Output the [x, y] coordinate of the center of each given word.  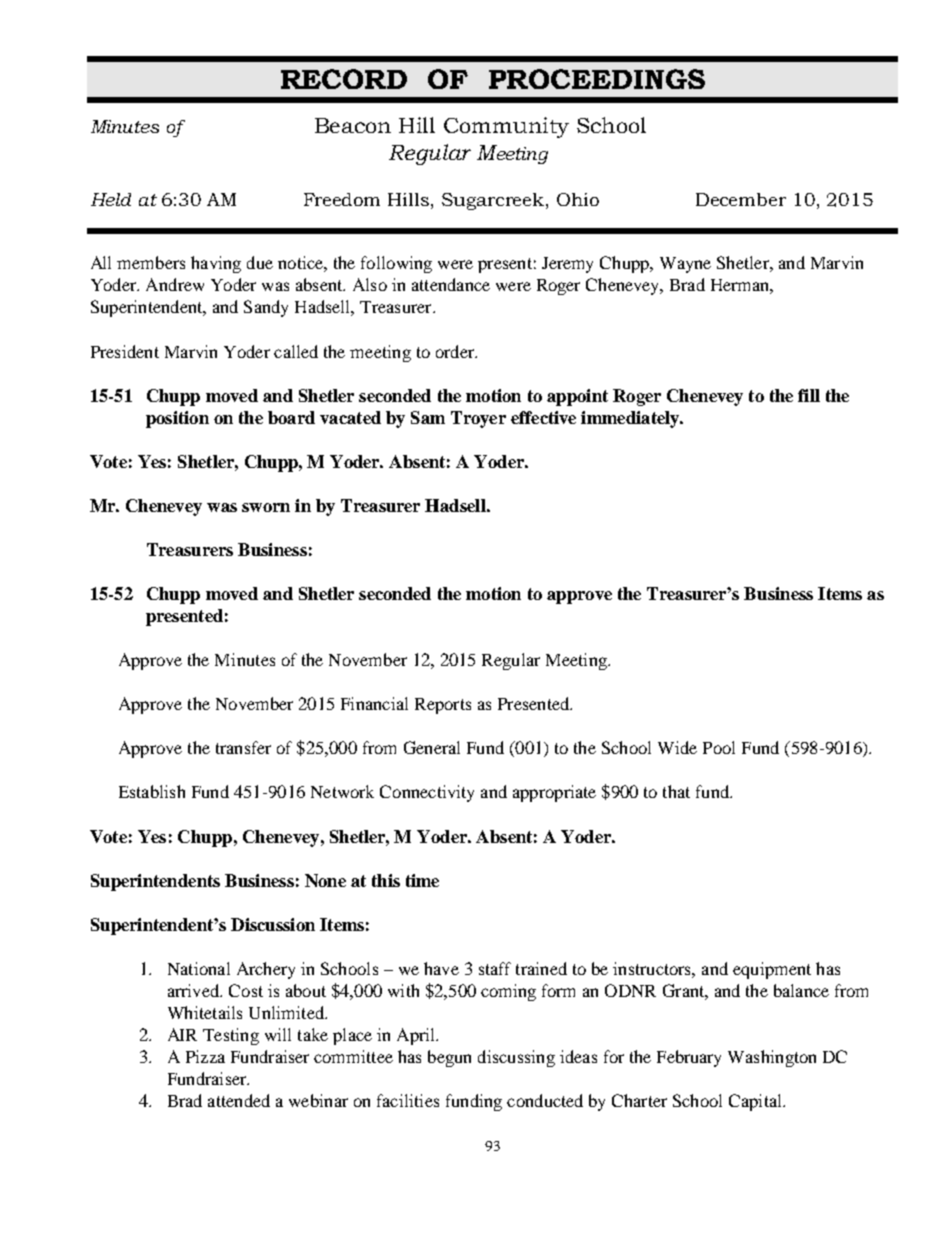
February [689, 1058]
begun [449, 1058]
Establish [152, 791]
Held [111, 199]
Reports [443, 706]
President [125, 351]
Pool [719, 747]
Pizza [205, 1056]
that [676, 791]
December [741, 199]
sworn [266, 507]
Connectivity [427, 793]
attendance [451, 284]
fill [809, 395]
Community [506, 127]
